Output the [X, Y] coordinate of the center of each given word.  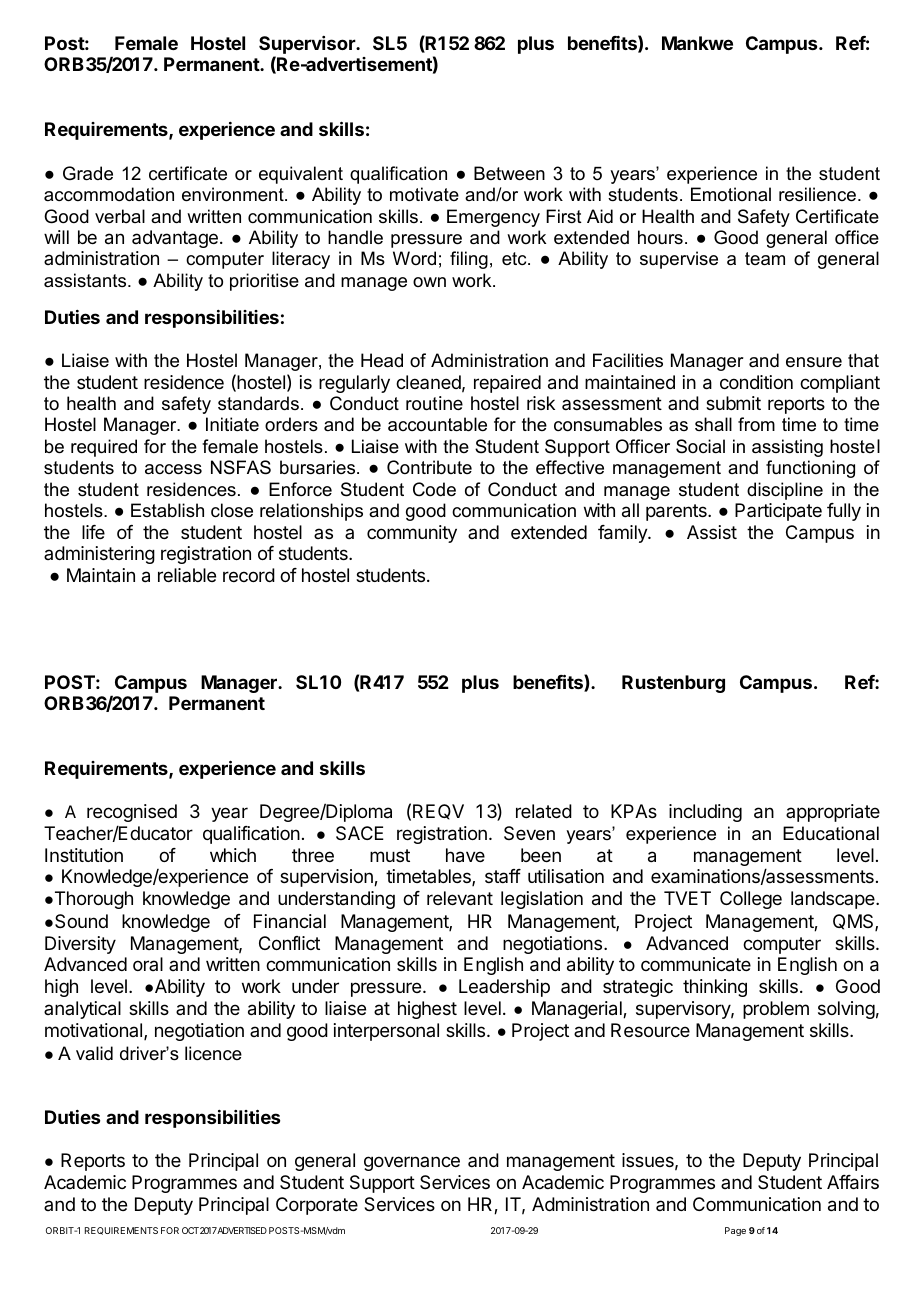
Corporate [317, 1206]
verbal [120, 216]
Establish [167, 510]
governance [412, 1163]
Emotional [731, 194]
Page [735, 1231]
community [412, 534]
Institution [84, 855]
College [751, 900]
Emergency [493, 218]
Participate [778, 512]
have [465, 855]
